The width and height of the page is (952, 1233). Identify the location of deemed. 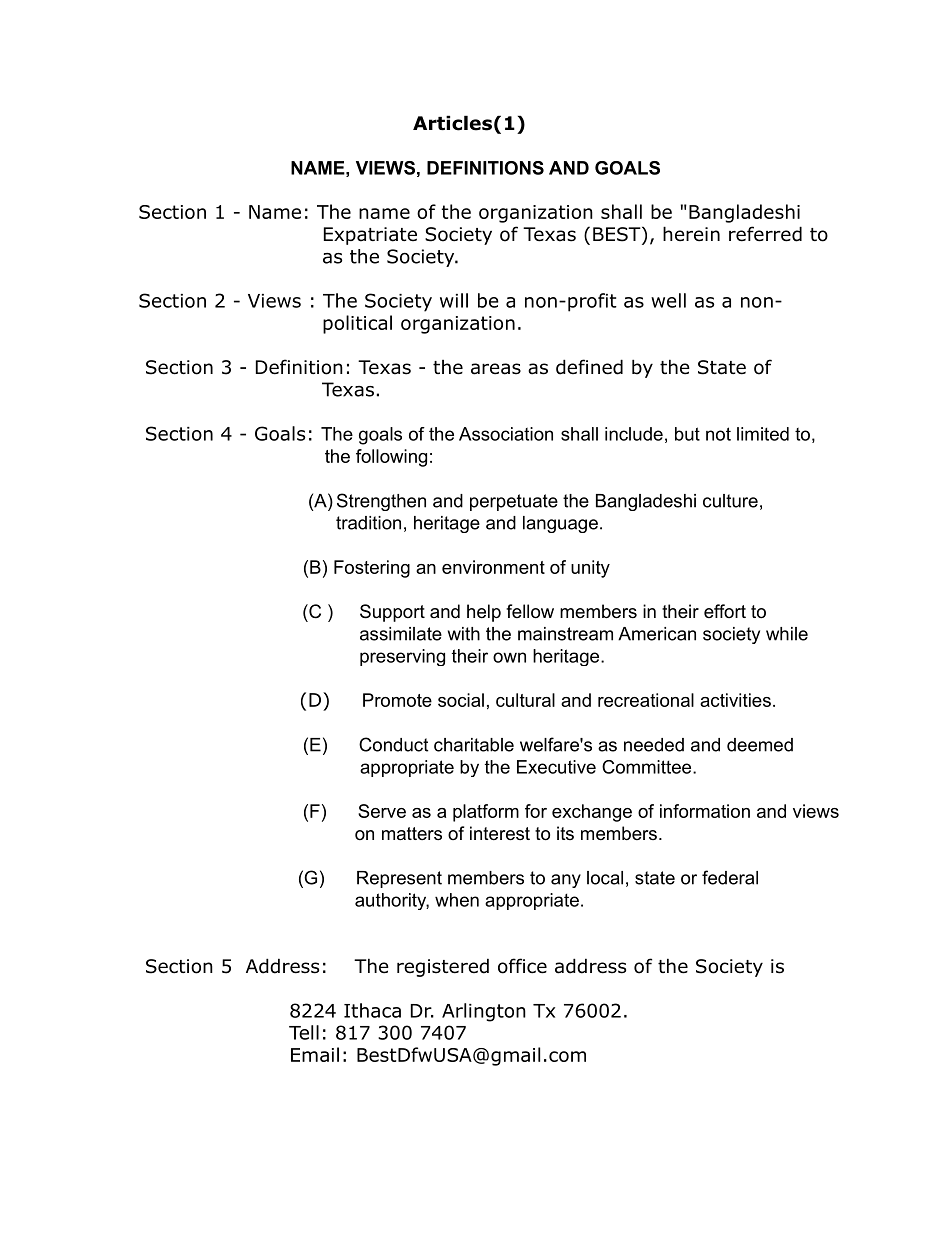
(760, 745).
